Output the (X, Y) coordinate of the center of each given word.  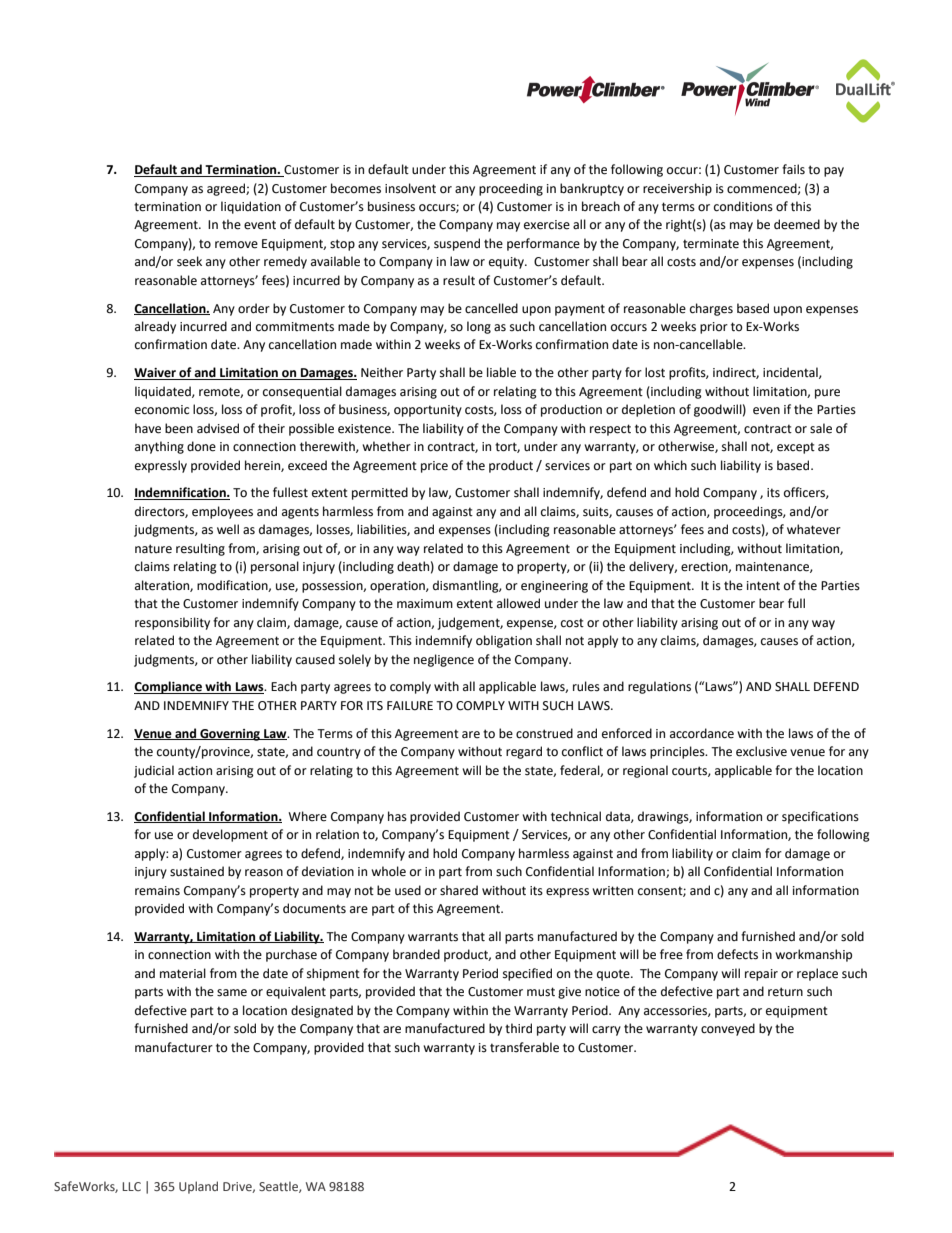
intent (763, 586)
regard (524, 752)
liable (501, 372)
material (183, 973)
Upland (198, 1187)
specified (527, 974)
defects (737, 954)
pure (827, 394)
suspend (457, 244)
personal (275, 567)
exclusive (761, 751)
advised (218, 428)
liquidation (251, 207)
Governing (230, 735)
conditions (743, 206)
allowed (518, 603)
